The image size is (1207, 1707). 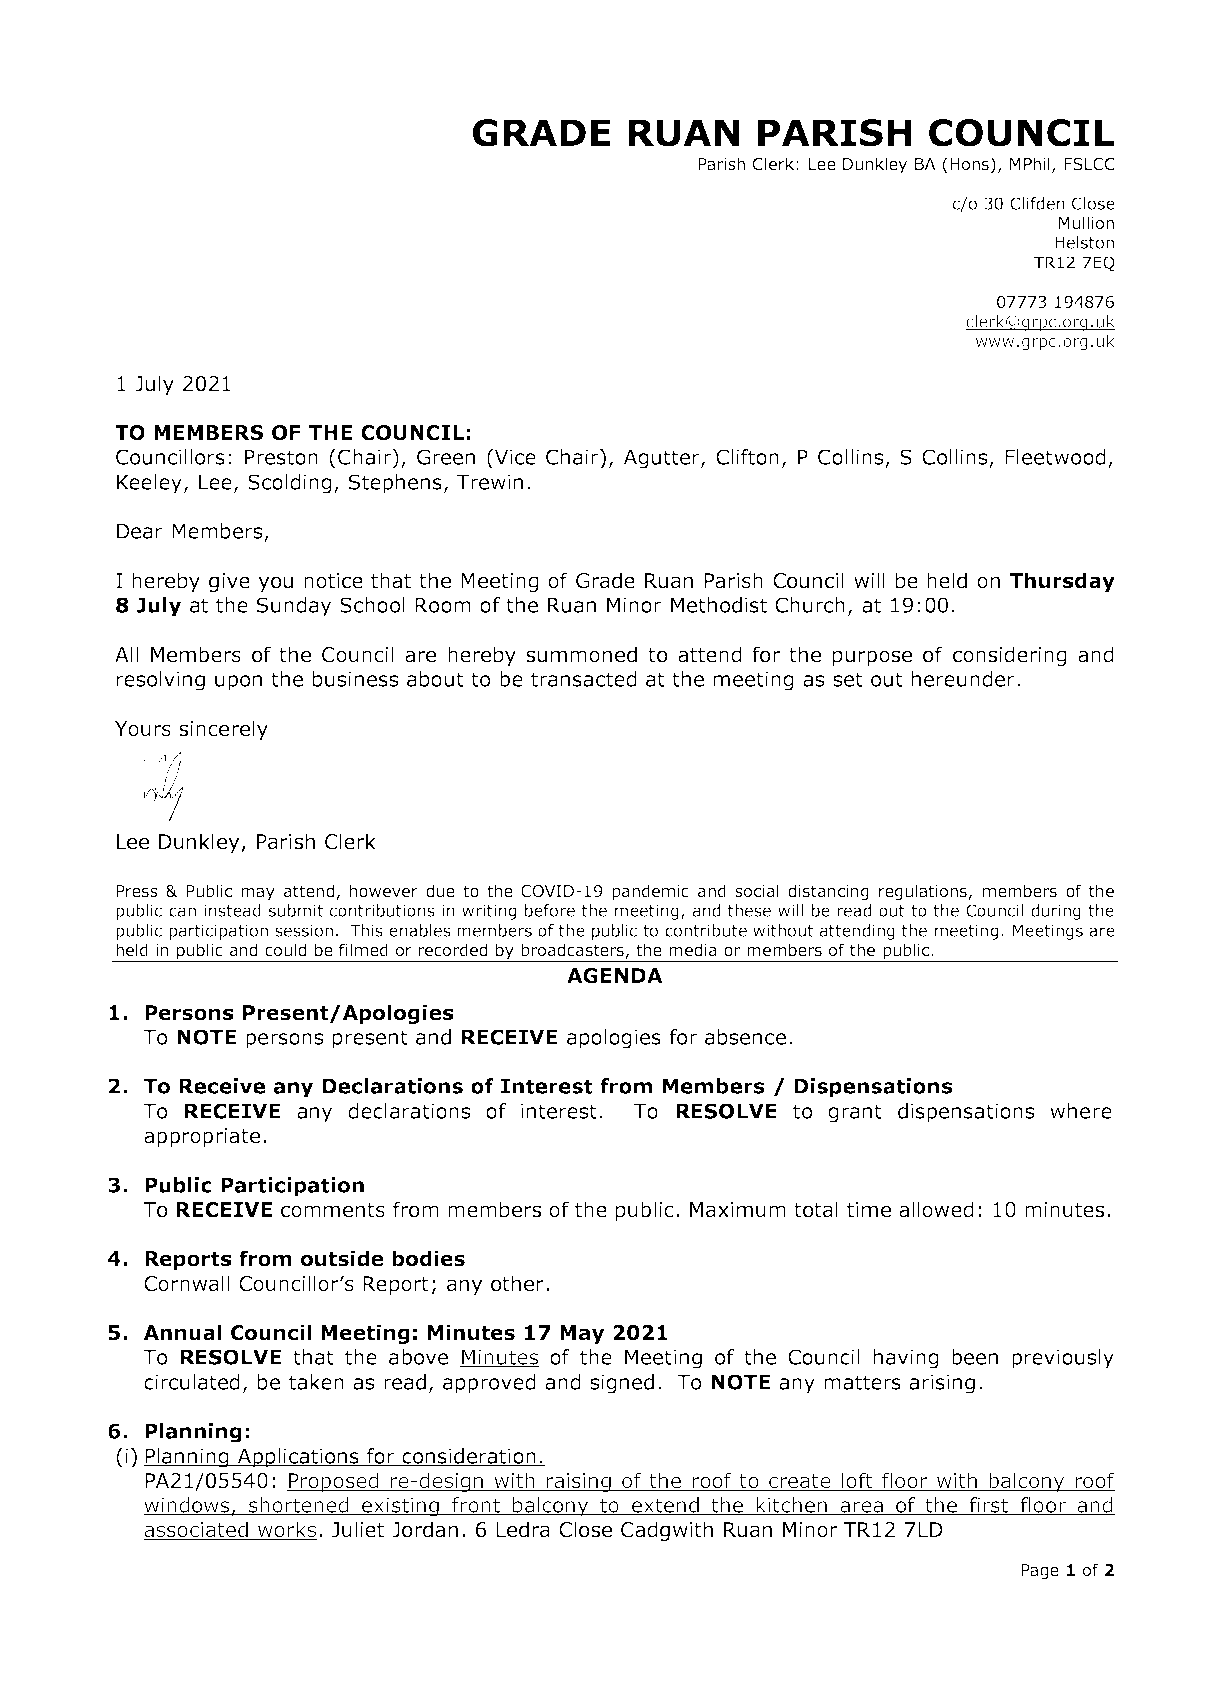 I want to click on Vice, so click(x=514, y=457).
